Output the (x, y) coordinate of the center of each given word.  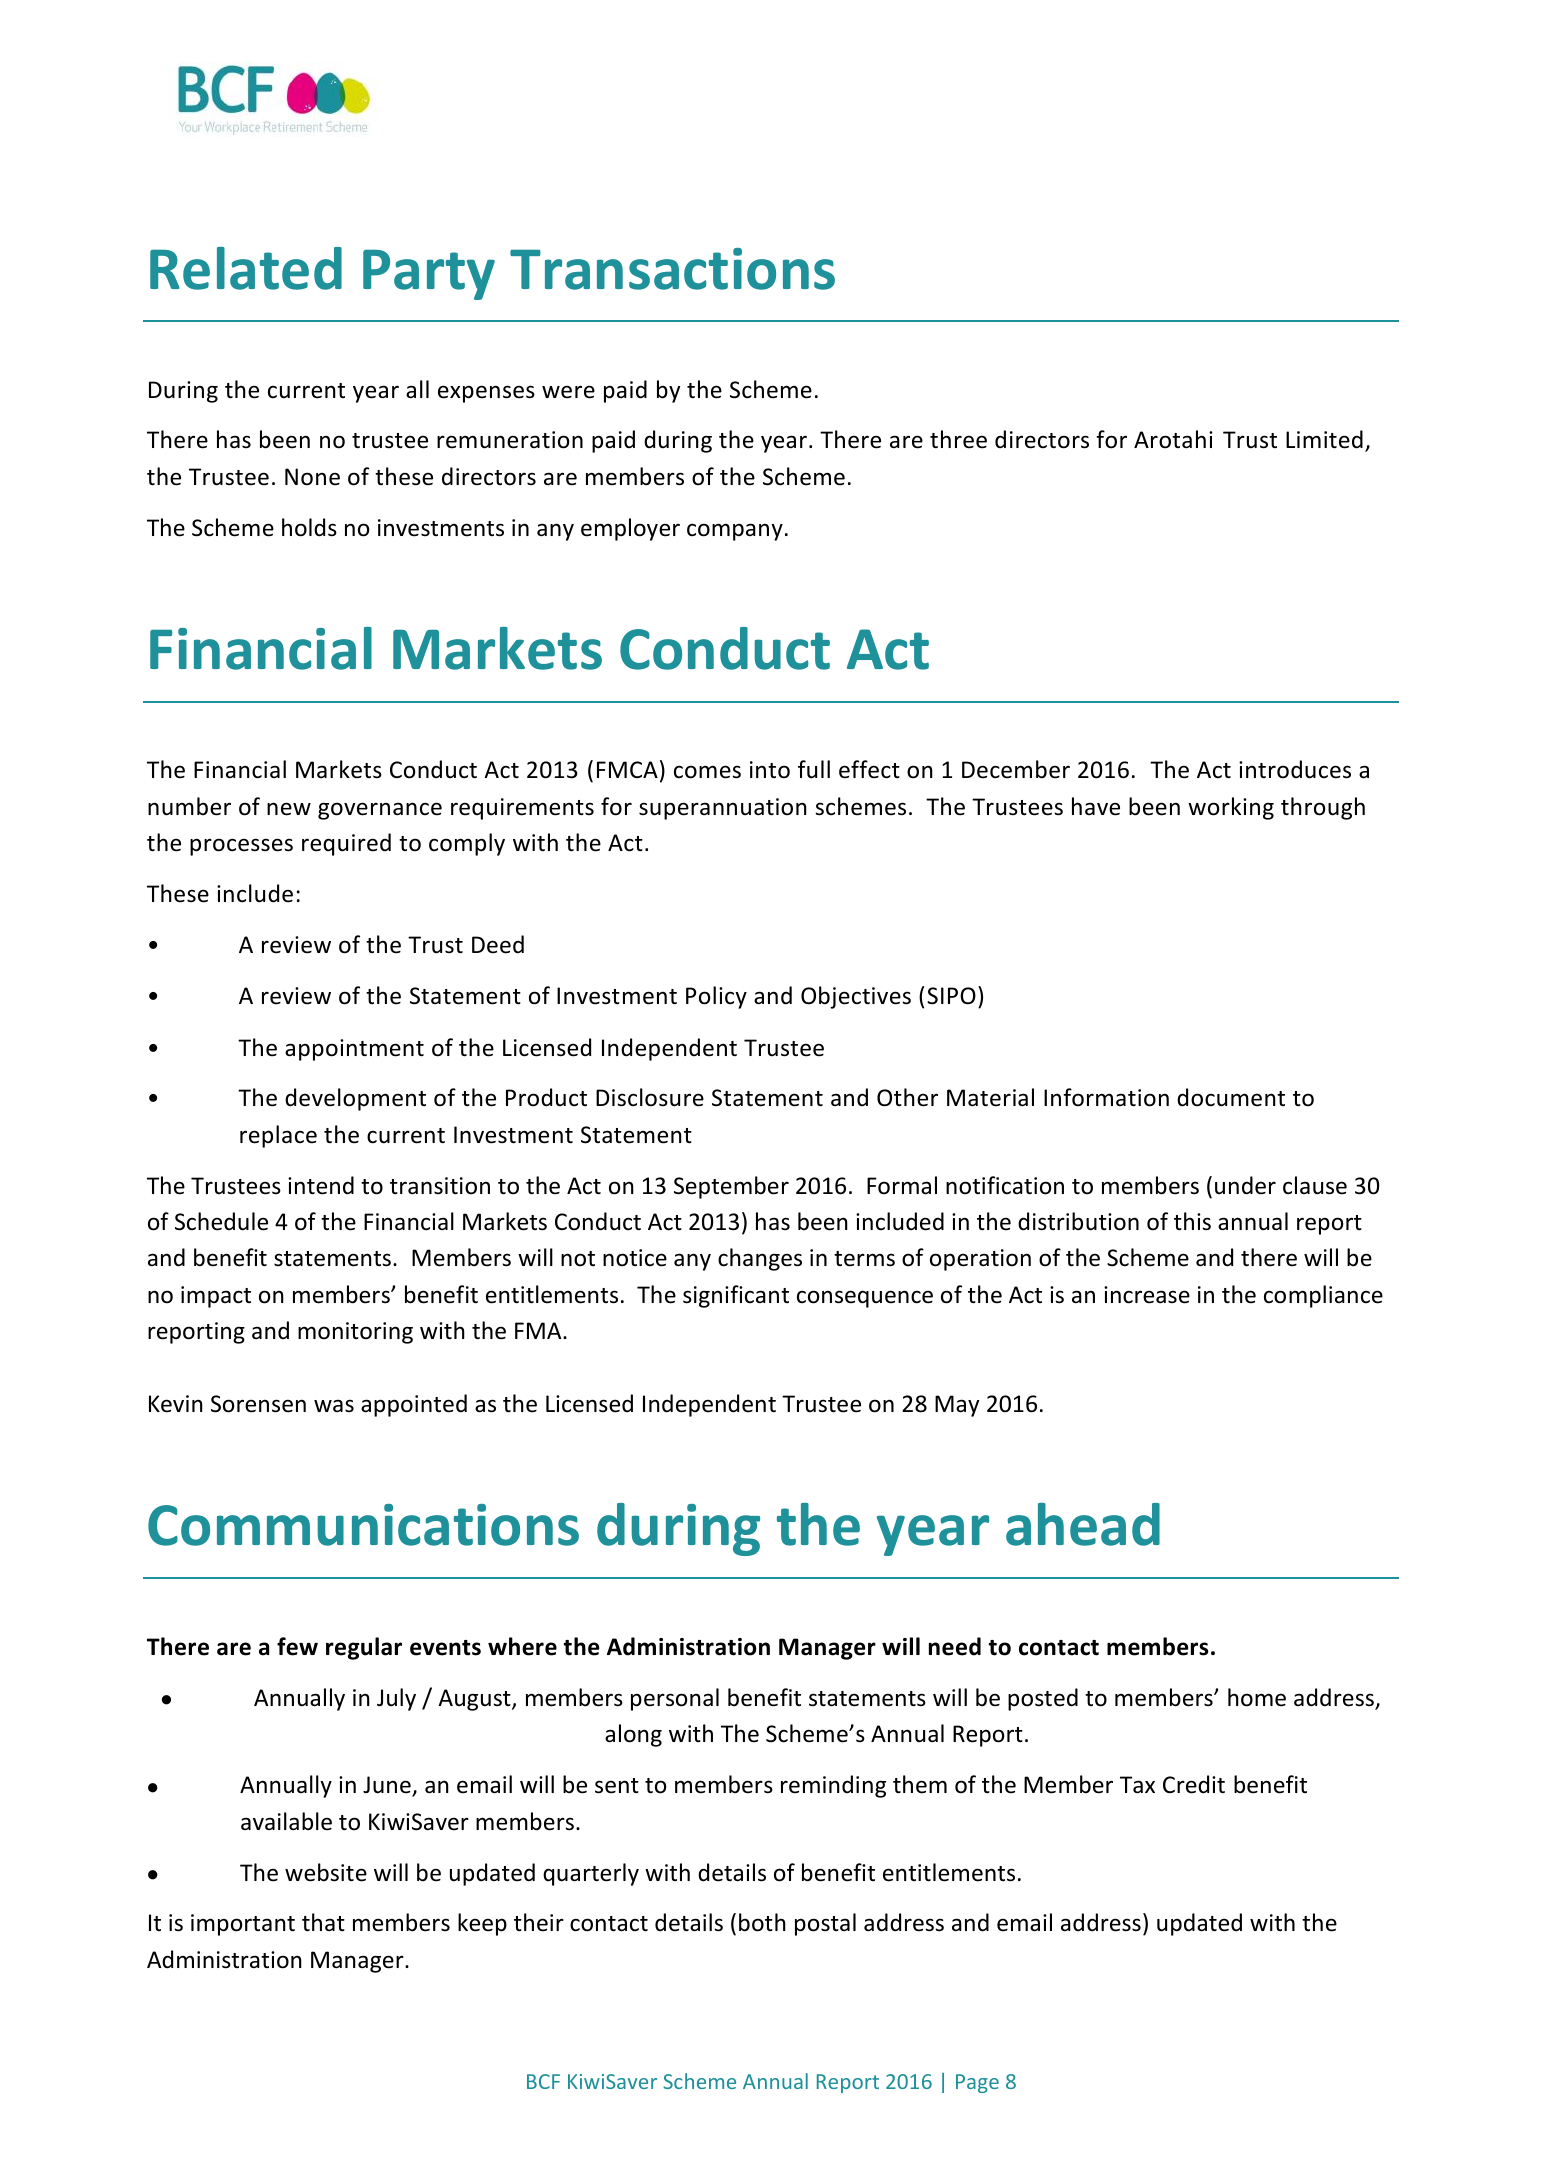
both (762, 1922)
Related (246, 268)
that (323, 1922)
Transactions (672, 269)
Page (977, 2083)
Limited (1324, 439)
